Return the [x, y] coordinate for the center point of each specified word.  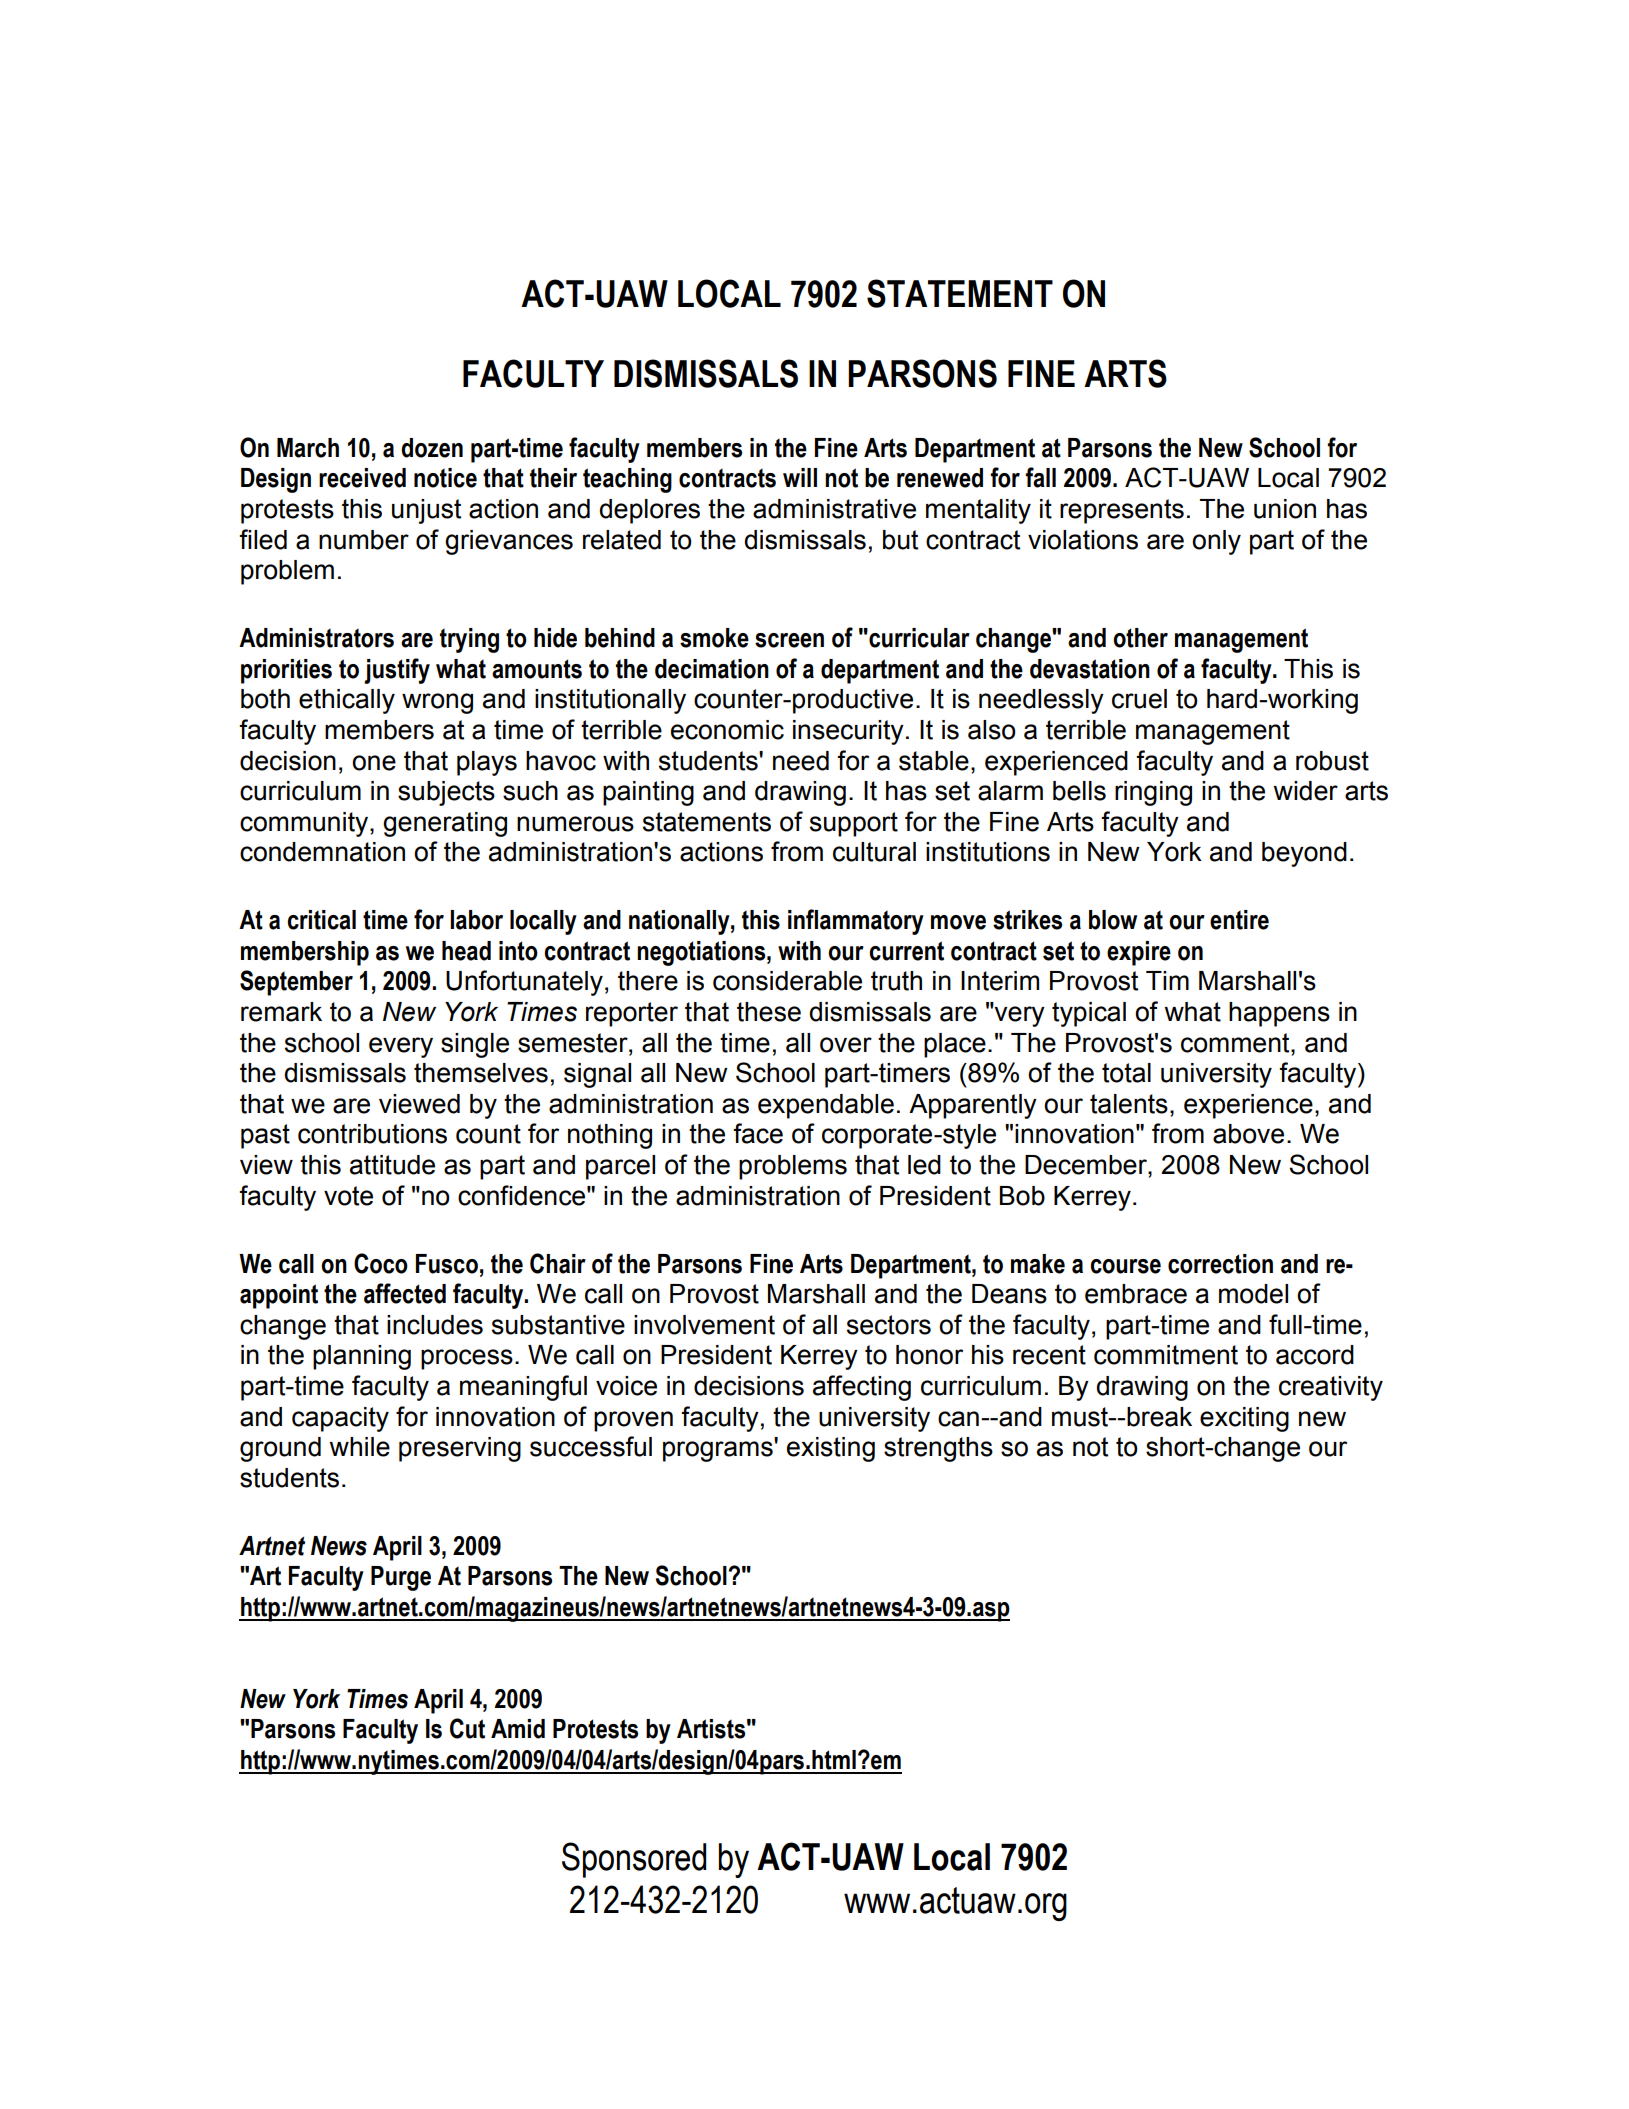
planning [362, 1357]
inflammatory [856, 922]
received [362, 478]
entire [1239, 920]
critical [321, 920]
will [800, 477]
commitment [1166, 1355]
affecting [862, 1388]
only [1216, 542]
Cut [467, 1728]
